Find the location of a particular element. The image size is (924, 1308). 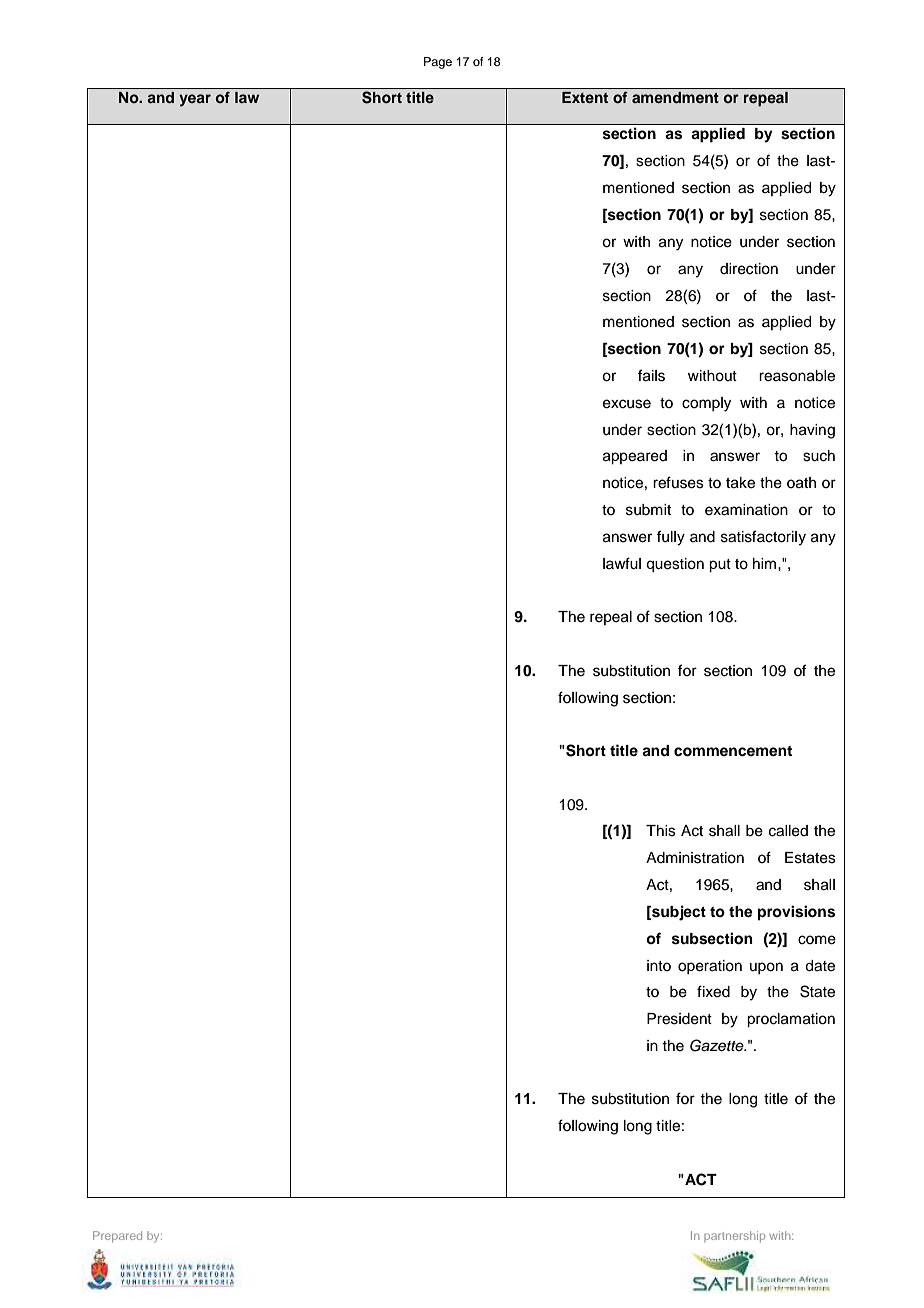

lawful is located at coordinates (622, 563).
